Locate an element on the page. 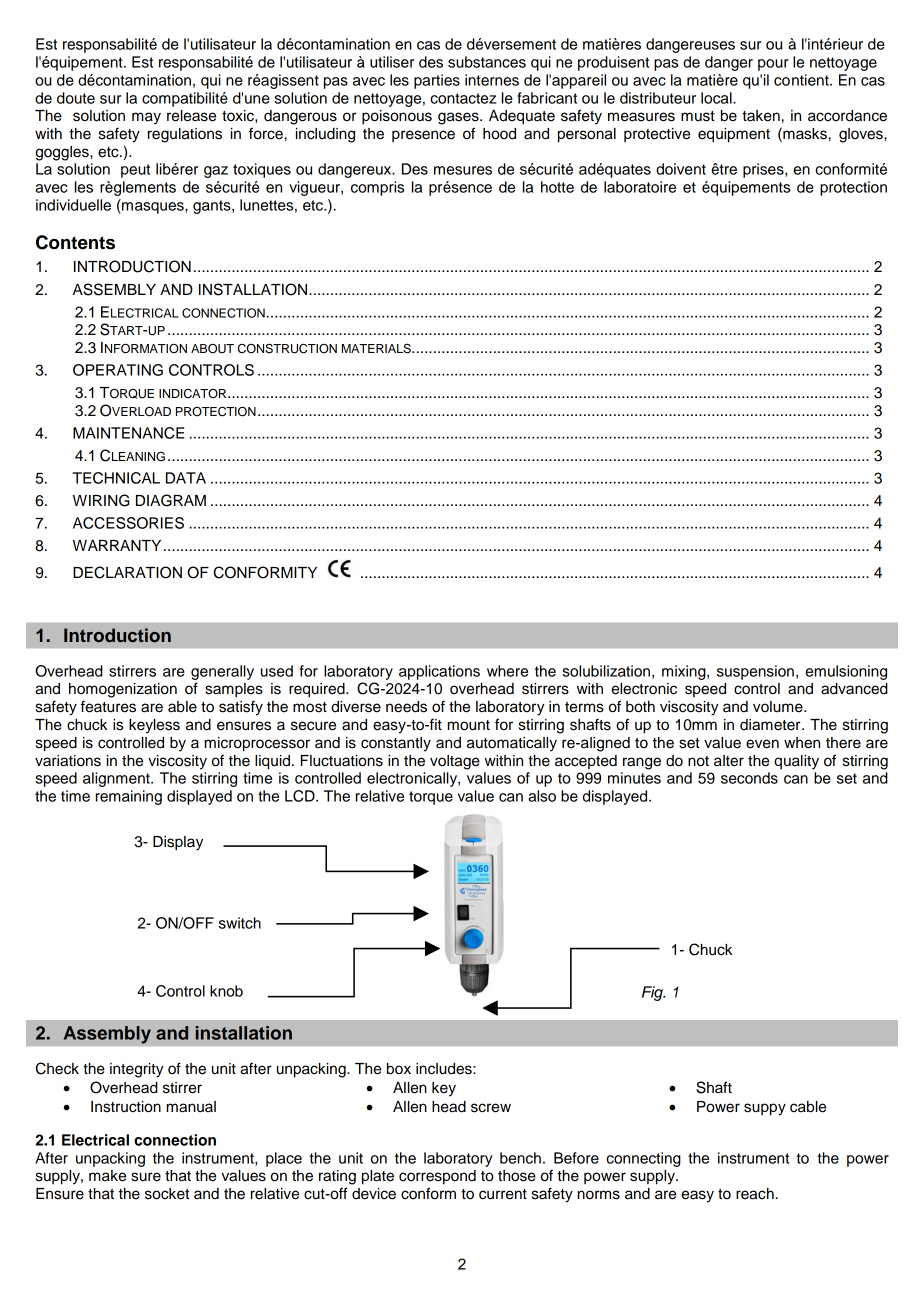 The image size is (924, 1308). remaining is located at coordinates (129, 797).
